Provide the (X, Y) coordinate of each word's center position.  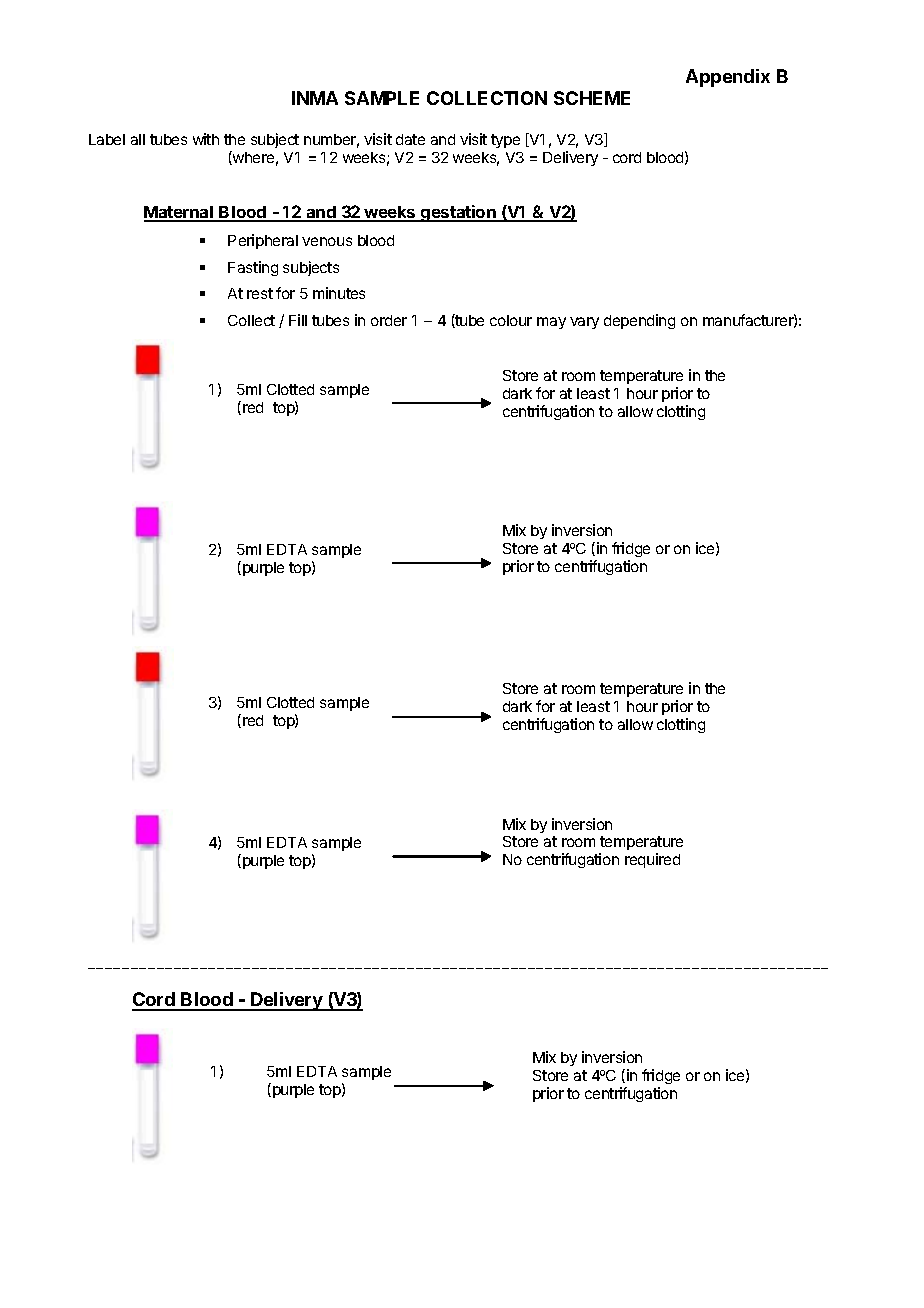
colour (511, 320)
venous (327, 241)
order (389, 320)
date (410, 139)
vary (584, 323)
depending (639, 321)
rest (260, 293)
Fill (298, 320)
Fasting (253, 268)
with (206, 139)
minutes (339, 293)
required (652, 860)
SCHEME (592, 98)
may (551, 323)
